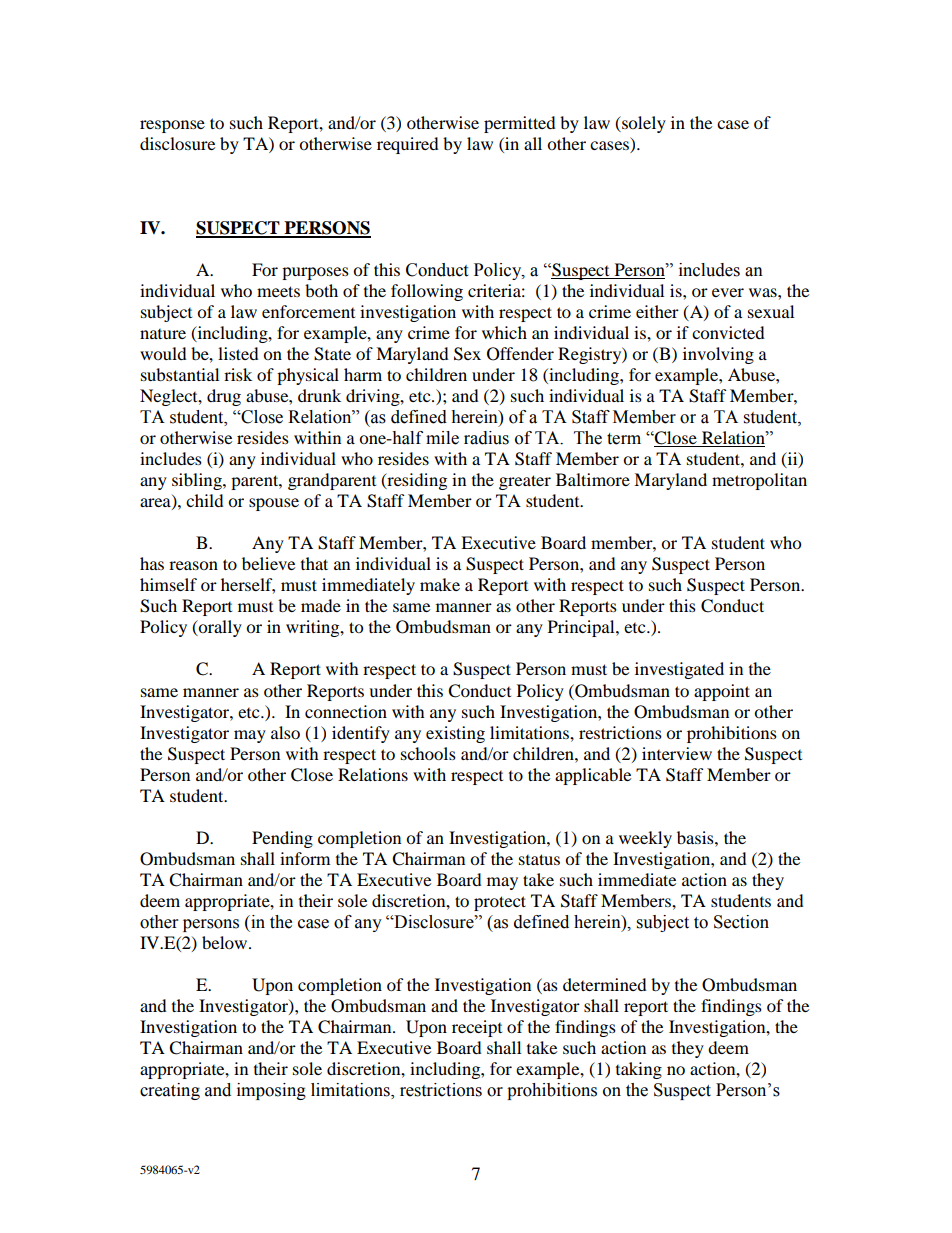 The width and height of the screenshot is (952, 1233). I want to click on imposing, so click(271, 1091).
